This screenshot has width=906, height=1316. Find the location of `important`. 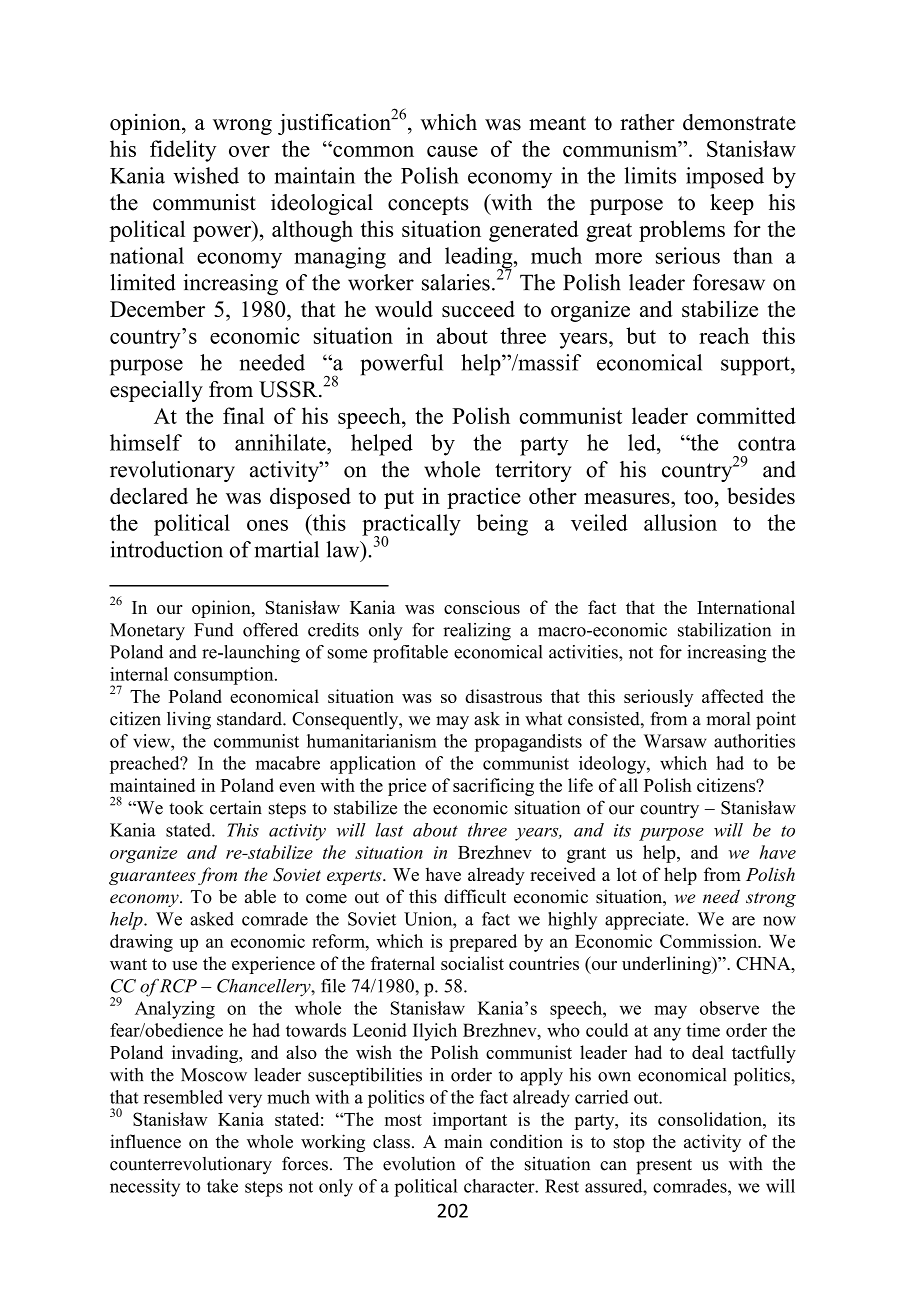

important is located at coordinates (470, 1121).
